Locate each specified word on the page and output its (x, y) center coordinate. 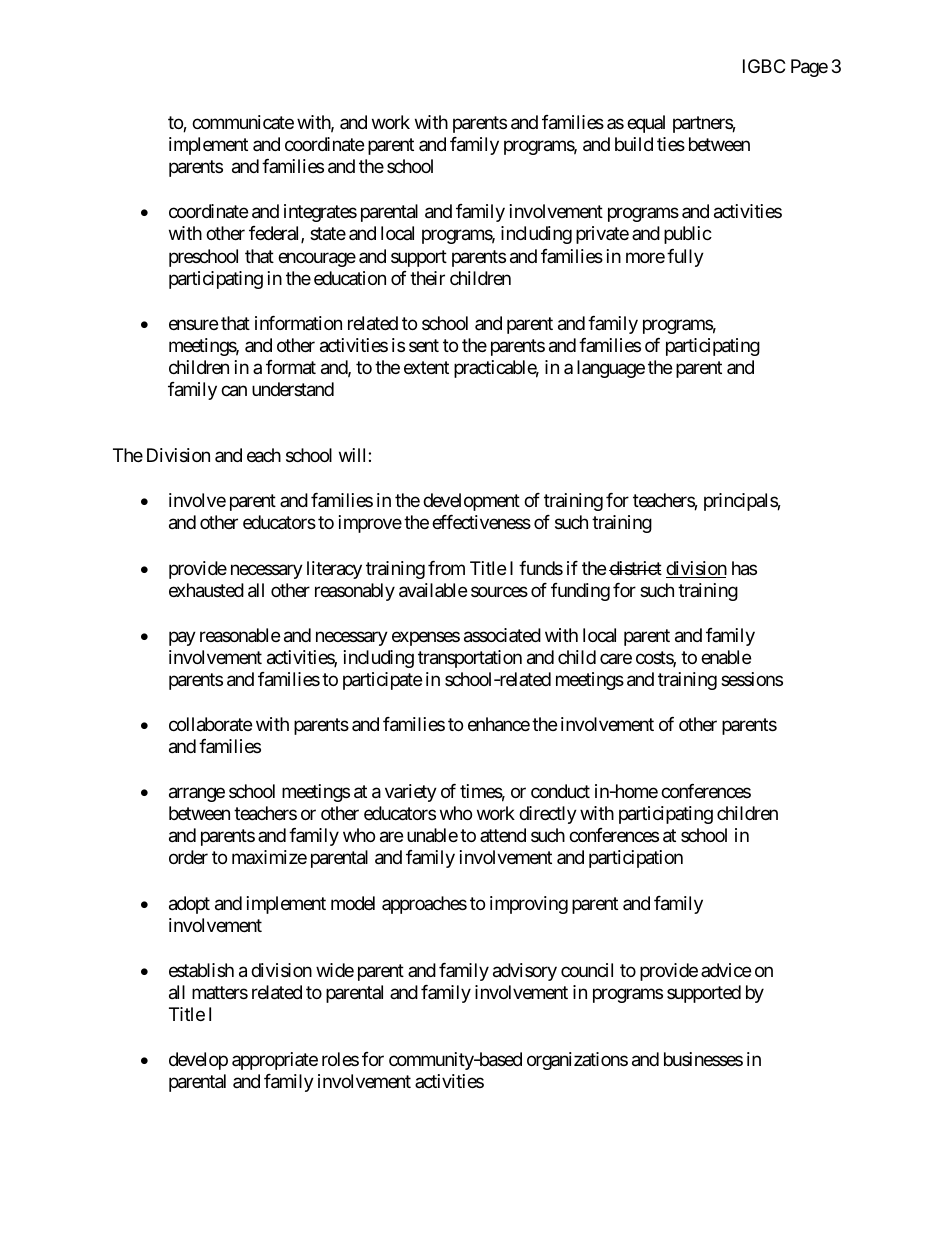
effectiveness (481, 522)
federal (275, 234)
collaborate (210, 724)
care (616, 658)
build (634, 144)
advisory (525, 972)
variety (411, 793)
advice (726, 970)
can (234, 391)
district (635, 568)
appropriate (275, 1061)
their (427, 278)
